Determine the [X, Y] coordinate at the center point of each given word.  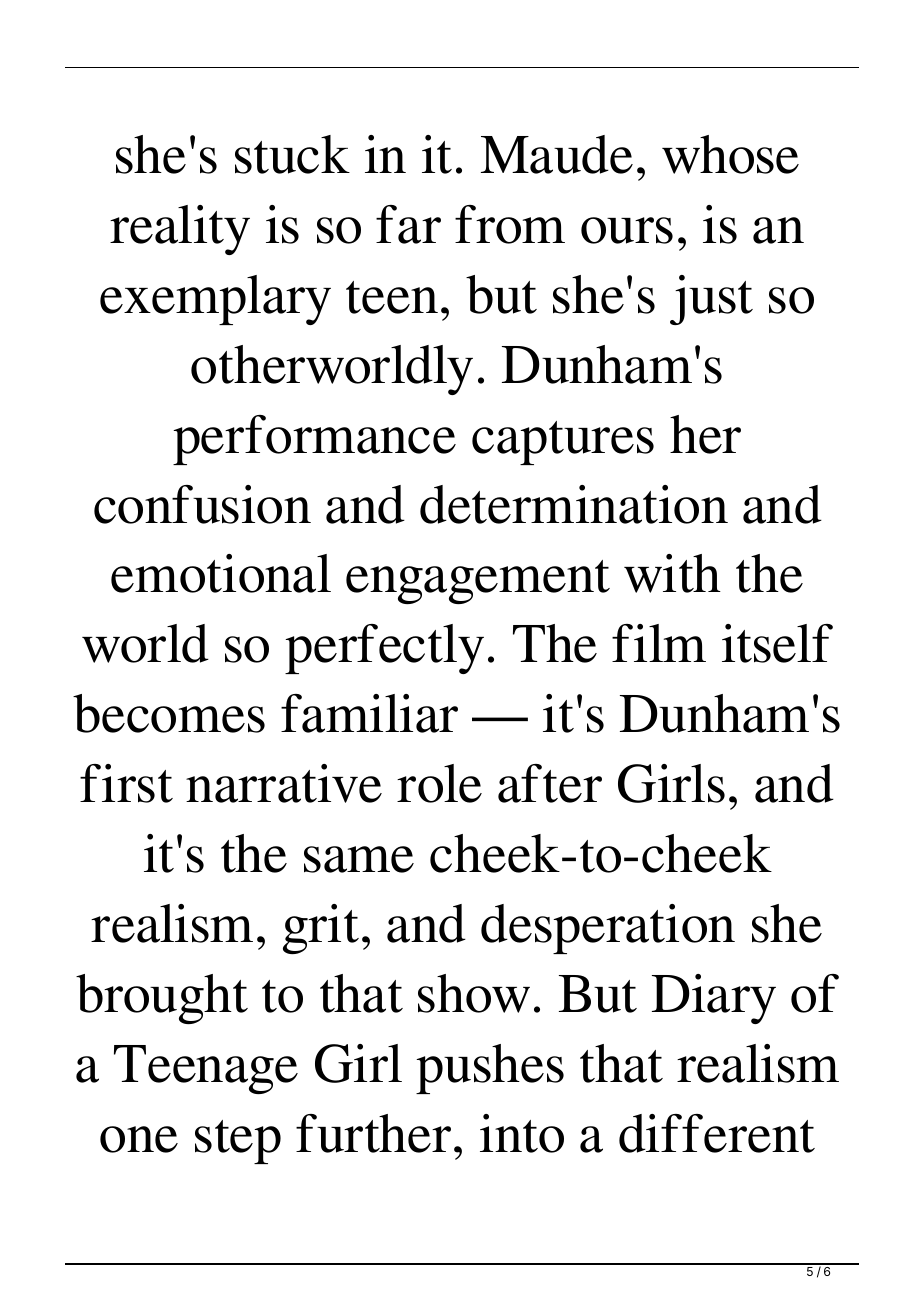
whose [730, 154]
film [659, 643]
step [238, 1142]
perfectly [384, 649]
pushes [490, 1069]
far [408, 224]
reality [180, 230]
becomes [169, 713]
